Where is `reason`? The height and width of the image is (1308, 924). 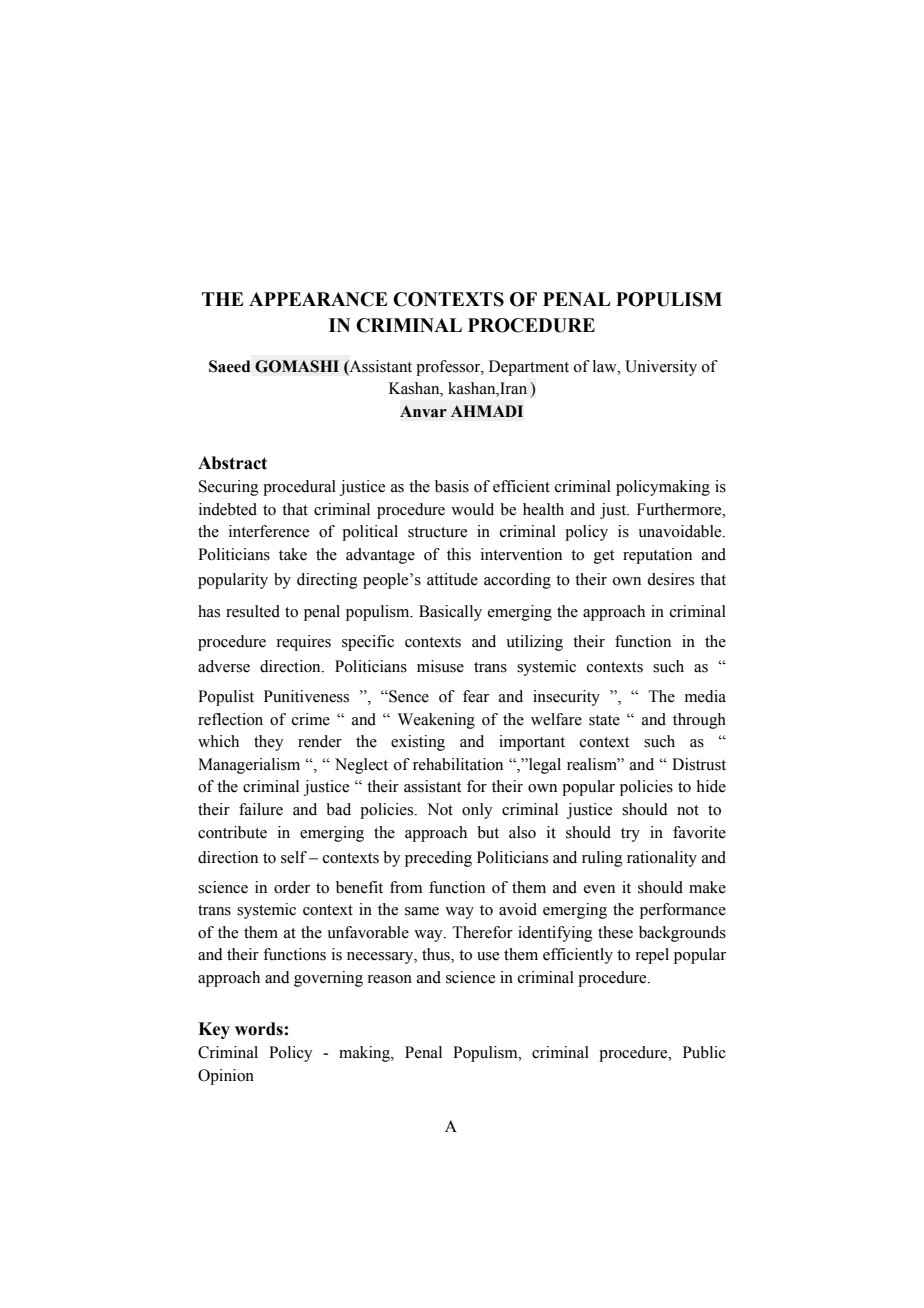 reason is located at coordinates (389, 979).
